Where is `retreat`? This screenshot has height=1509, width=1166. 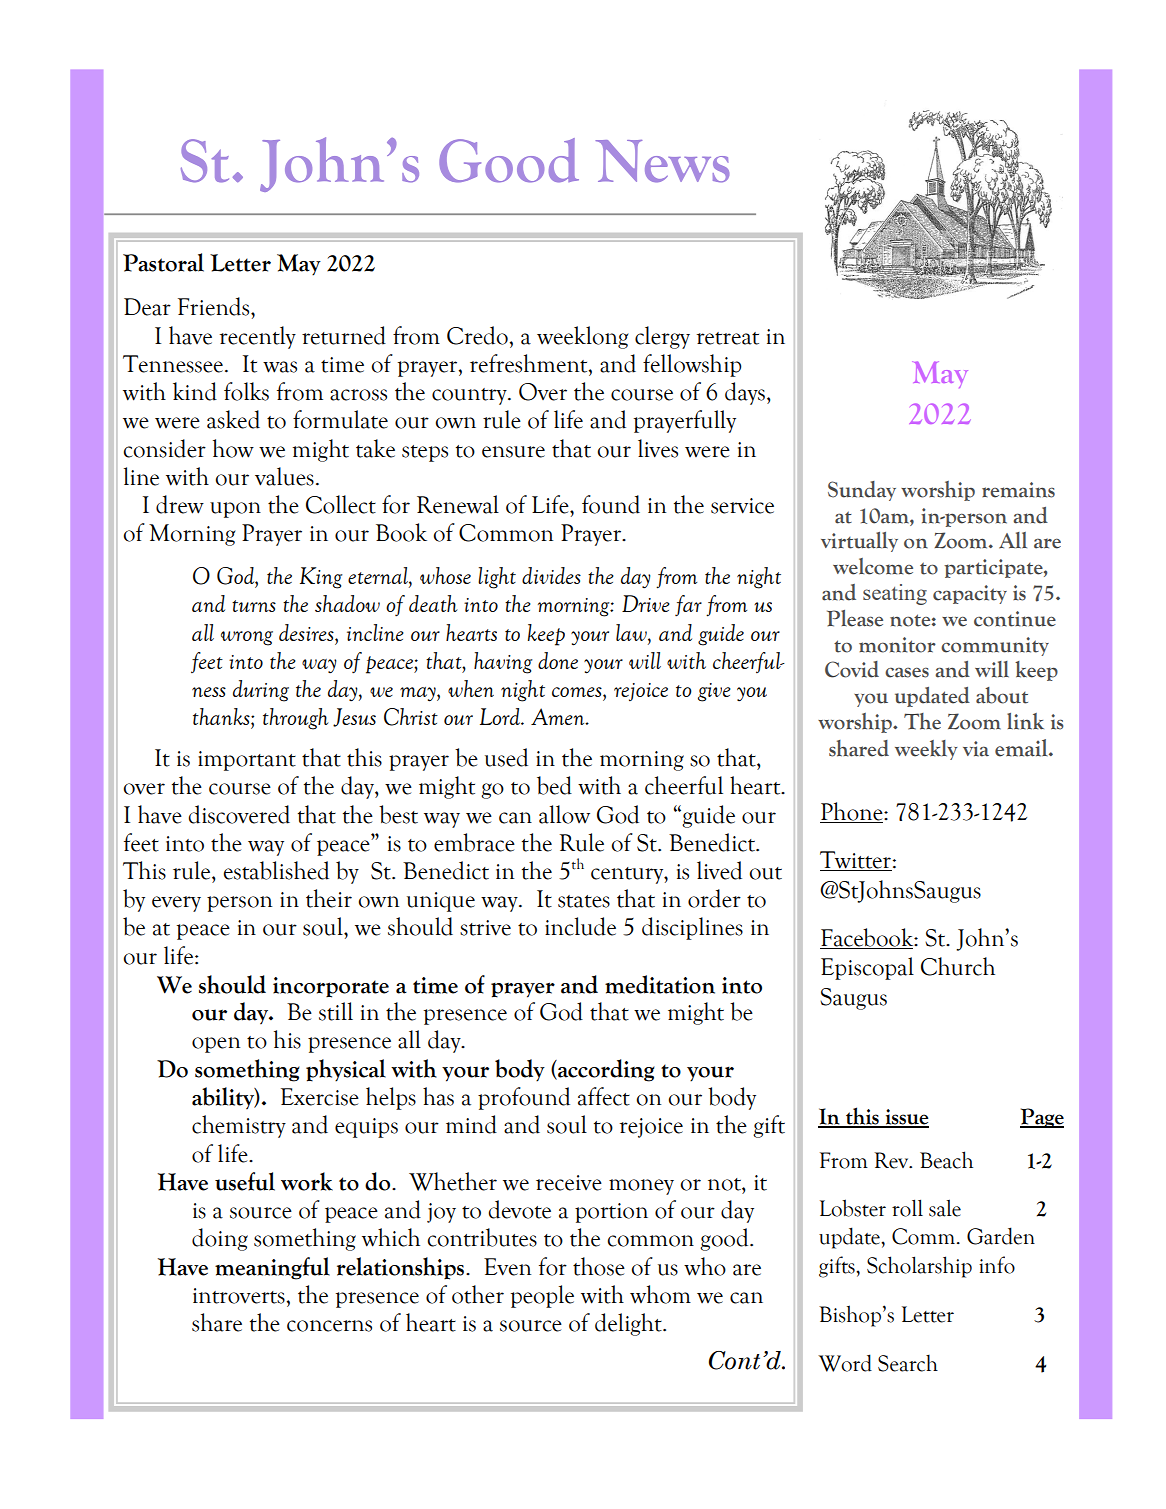 retreat is located at coordinates (727, 338).
